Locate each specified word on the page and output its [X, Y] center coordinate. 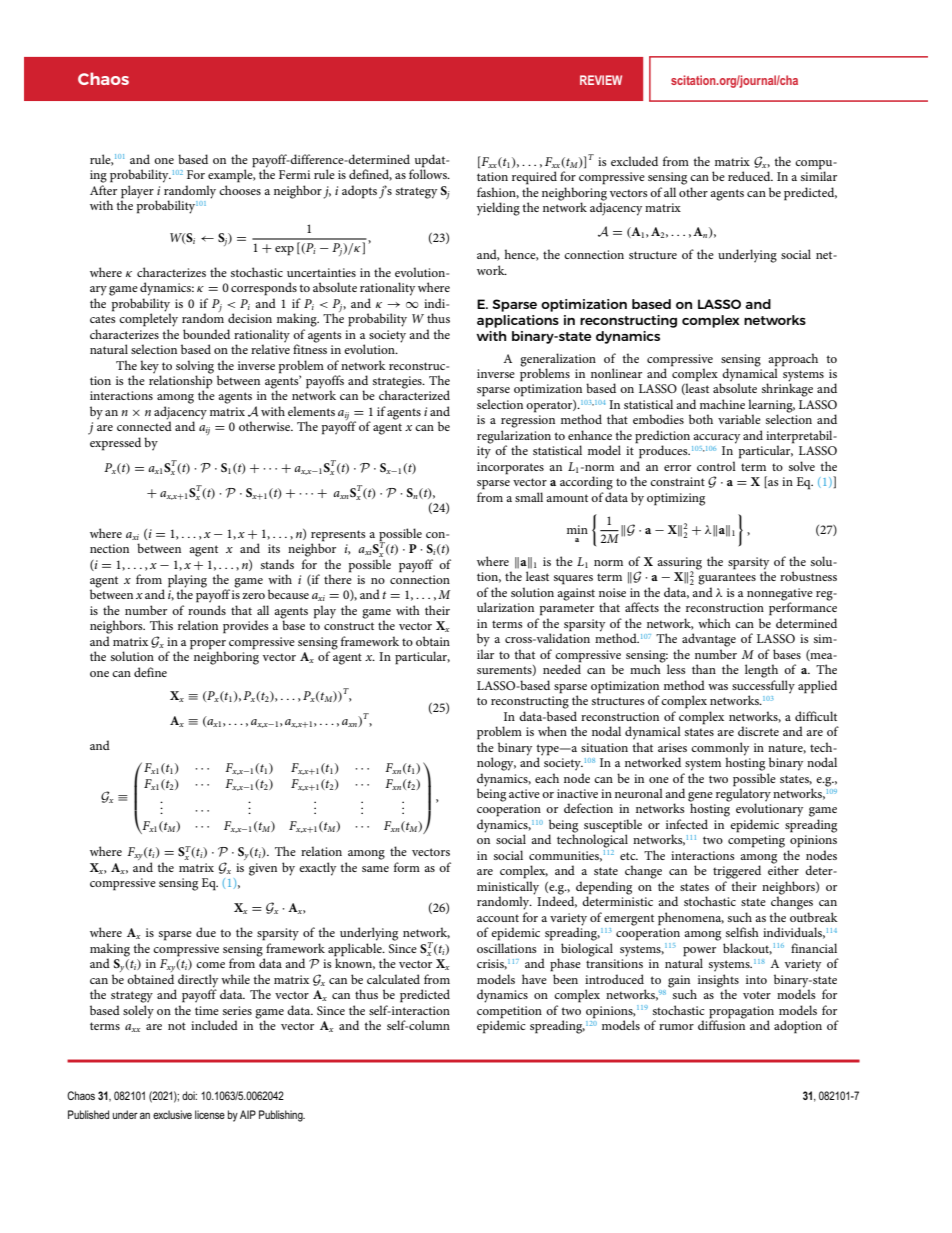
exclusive [172, 1114]
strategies [398, 383]
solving [195, 367]
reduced [750, 176]
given [263, 869]
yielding [498, 209]
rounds [207, 610]
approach [793, 360]
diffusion [721, 1024]
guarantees [727, 579]
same [375, 869]
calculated [393, 979]
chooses [240, 190]
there [338, 578]
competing [756, 841]
